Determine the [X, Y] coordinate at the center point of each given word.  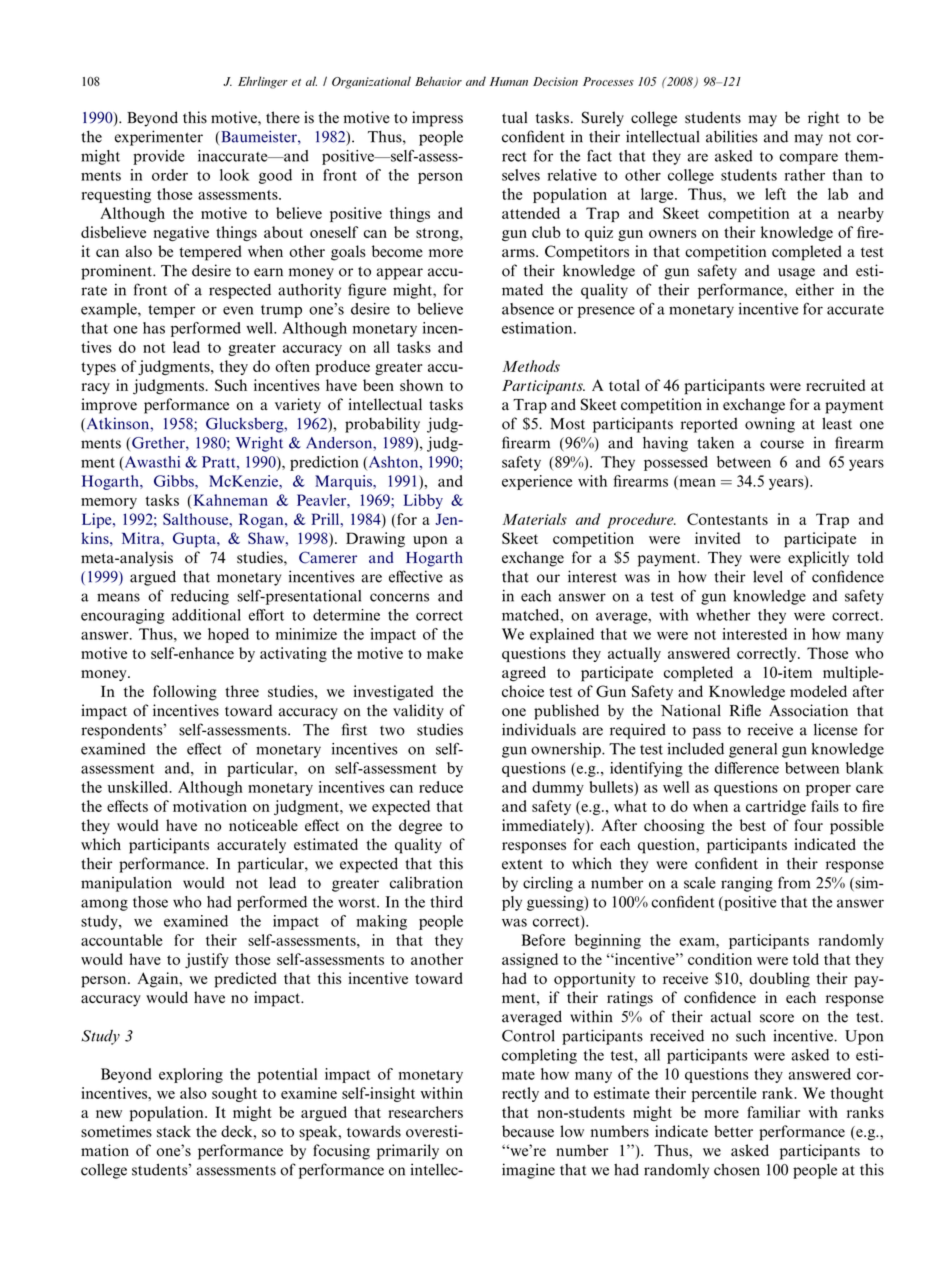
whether [723, 615]
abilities [732, 136]
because [528, 1131]
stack [174, 1131]
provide [159, 157]
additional [206, 615]
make [445, 653]
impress [437, 119]
